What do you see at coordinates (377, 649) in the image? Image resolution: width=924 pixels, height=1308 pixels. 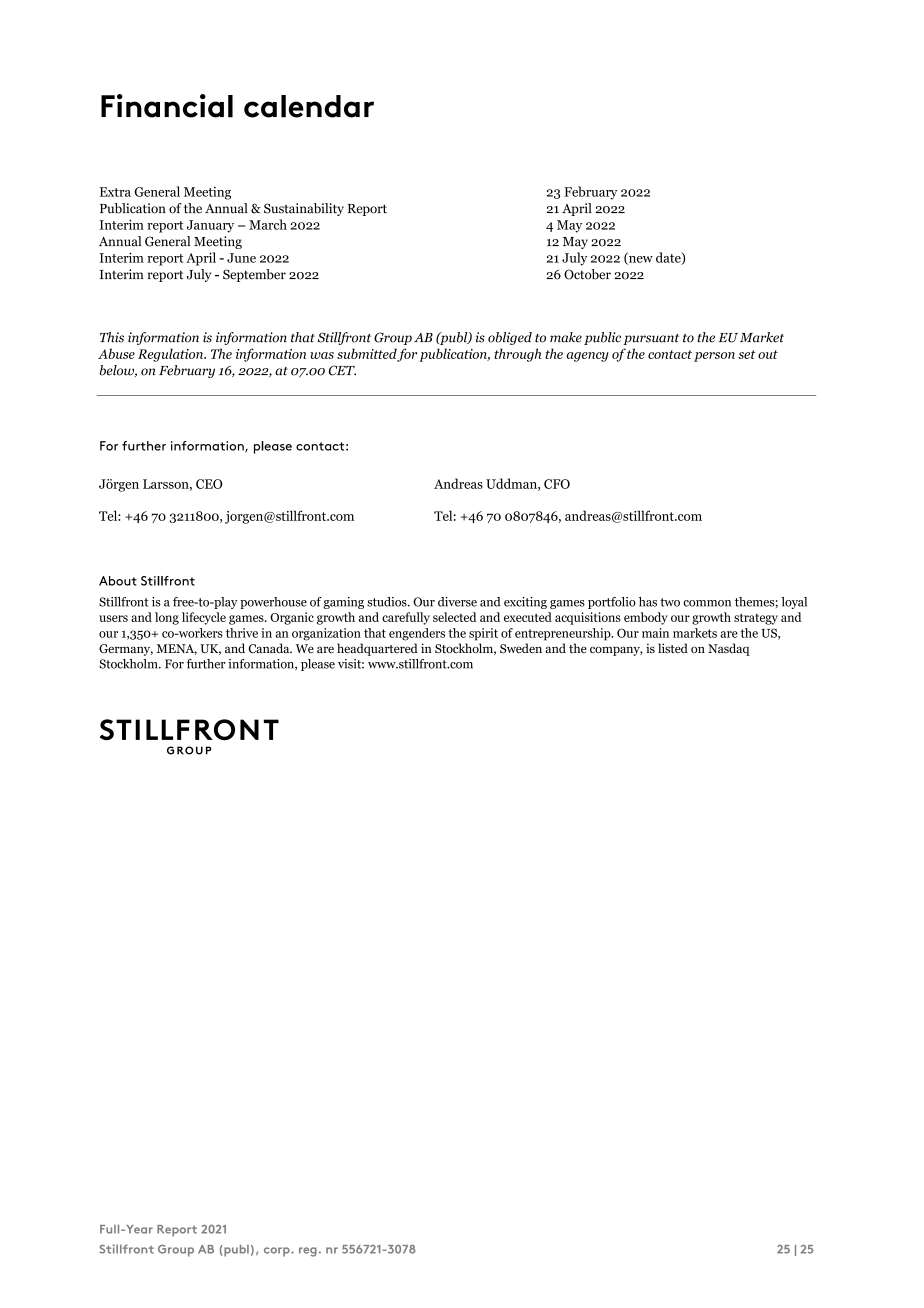 I see `headquartered` at bounding box center [377, 649].
